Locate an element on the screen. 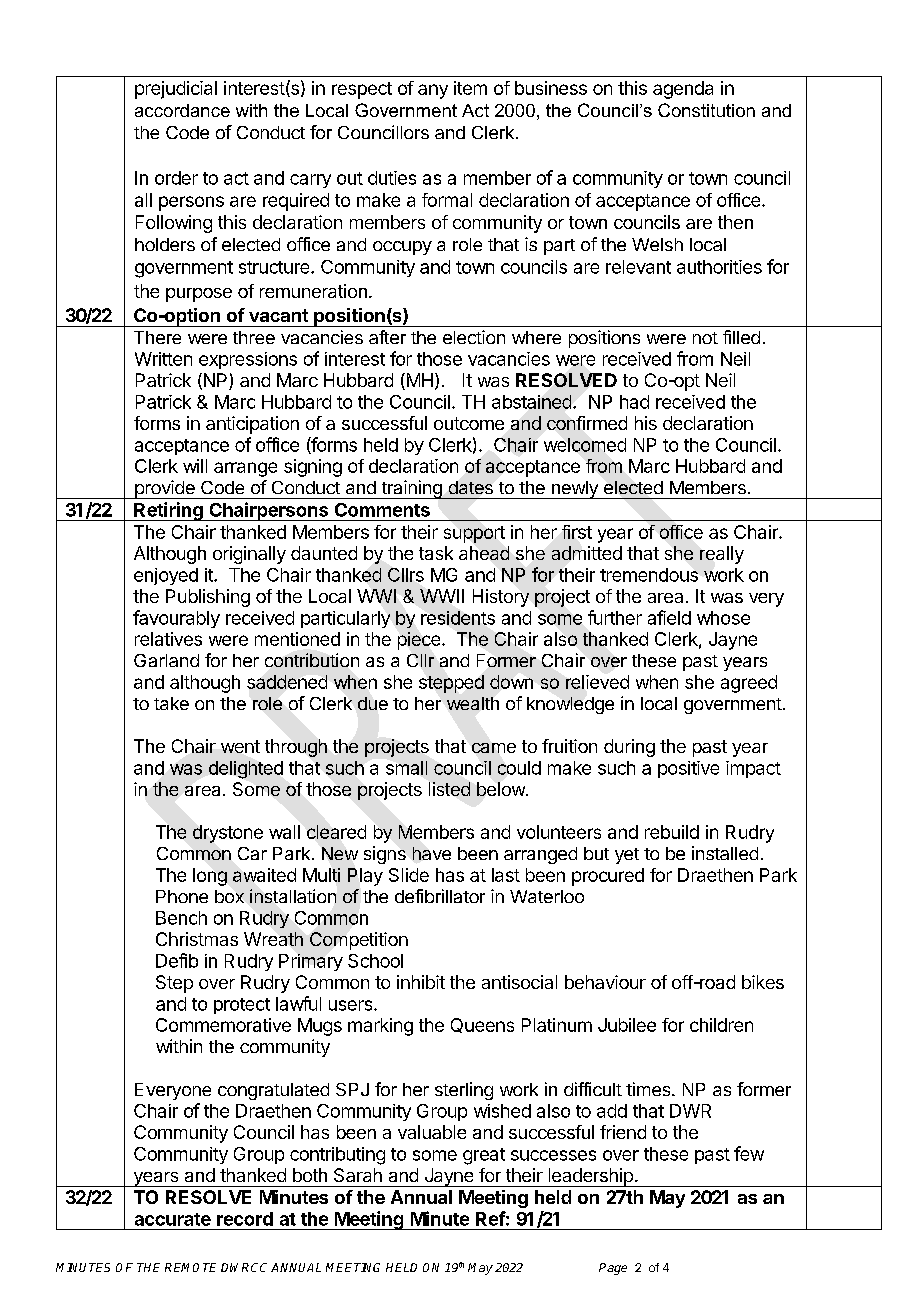 The image size is (924, 1308). ahead is located at coordinates (484, 553).
